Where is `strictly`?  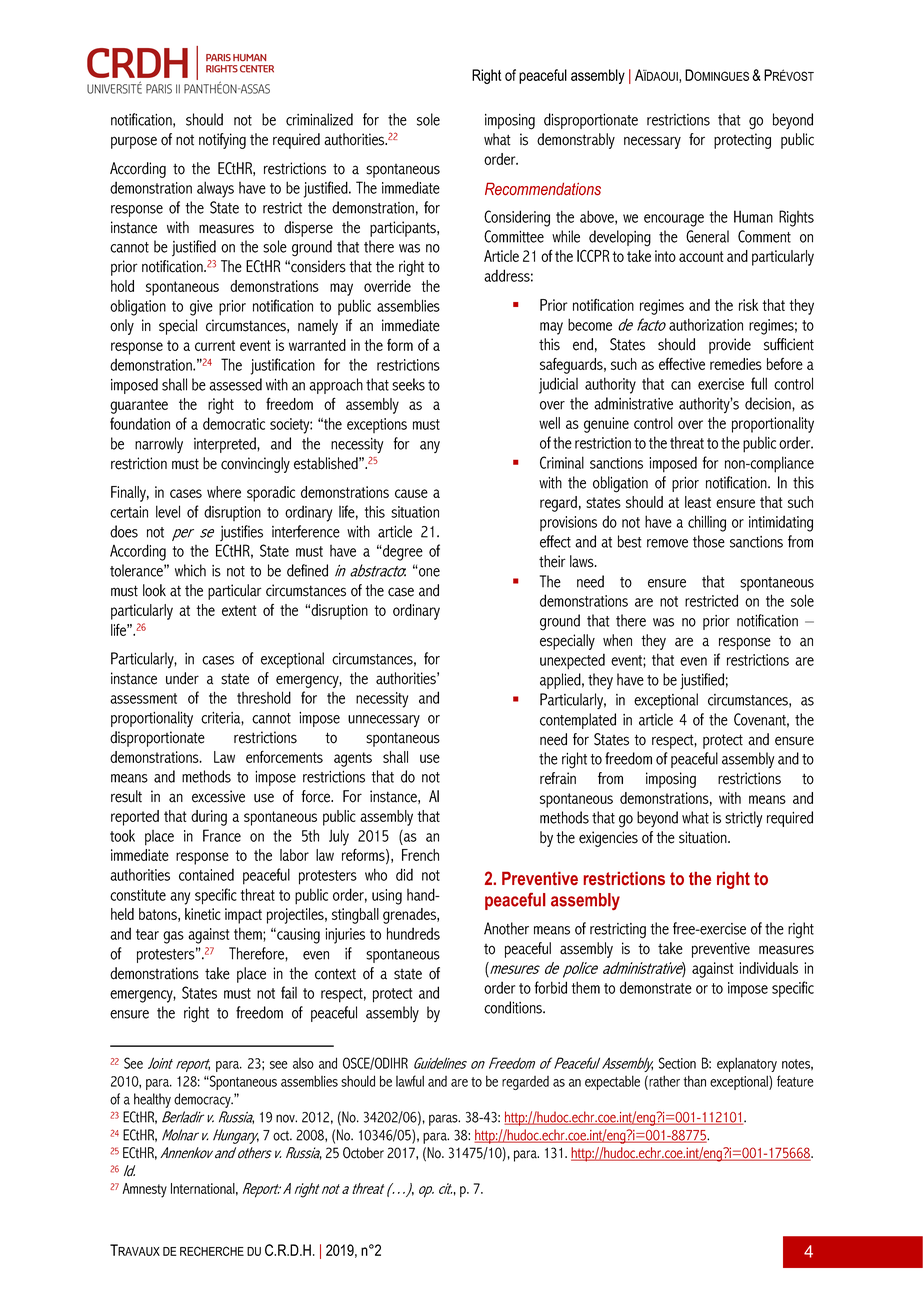 strictly is located at coordinates (744, 819).
